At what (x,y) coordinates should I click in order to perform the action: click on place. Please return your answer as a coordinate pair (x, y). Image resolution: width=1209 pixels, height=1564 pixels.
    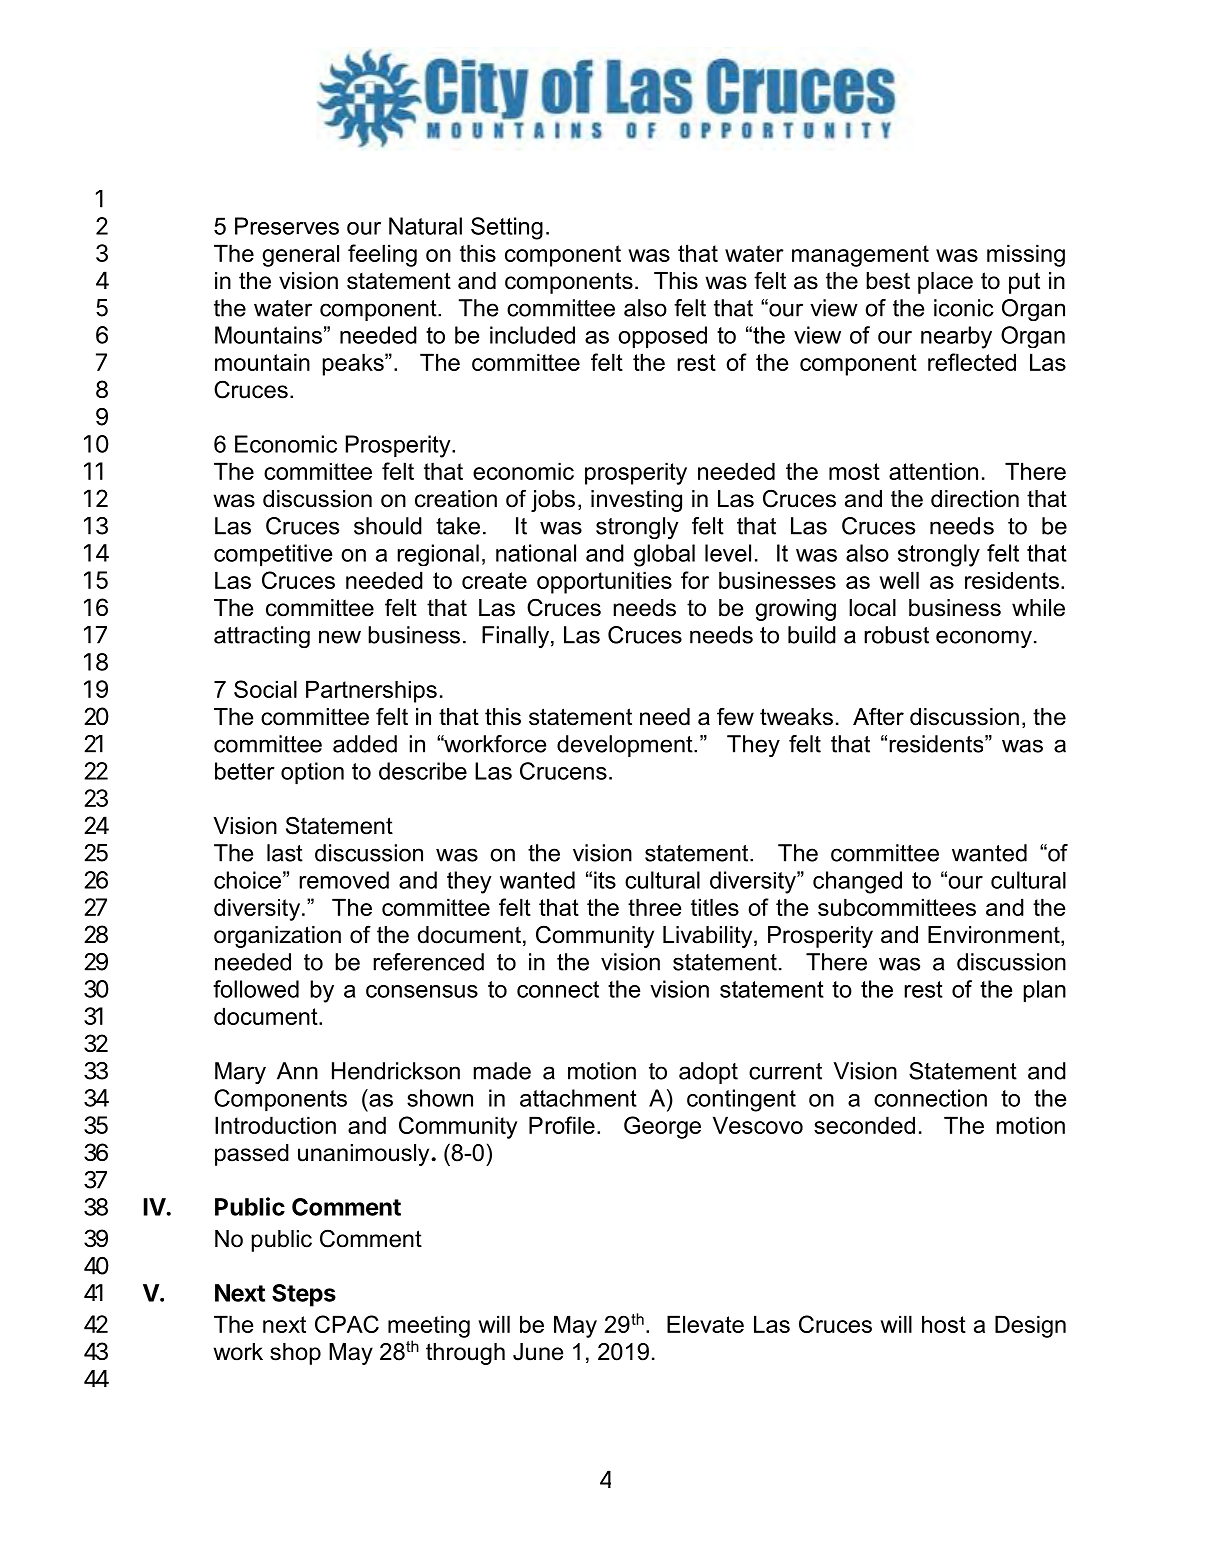
    Looking at the image, I should click on (945, 283).
